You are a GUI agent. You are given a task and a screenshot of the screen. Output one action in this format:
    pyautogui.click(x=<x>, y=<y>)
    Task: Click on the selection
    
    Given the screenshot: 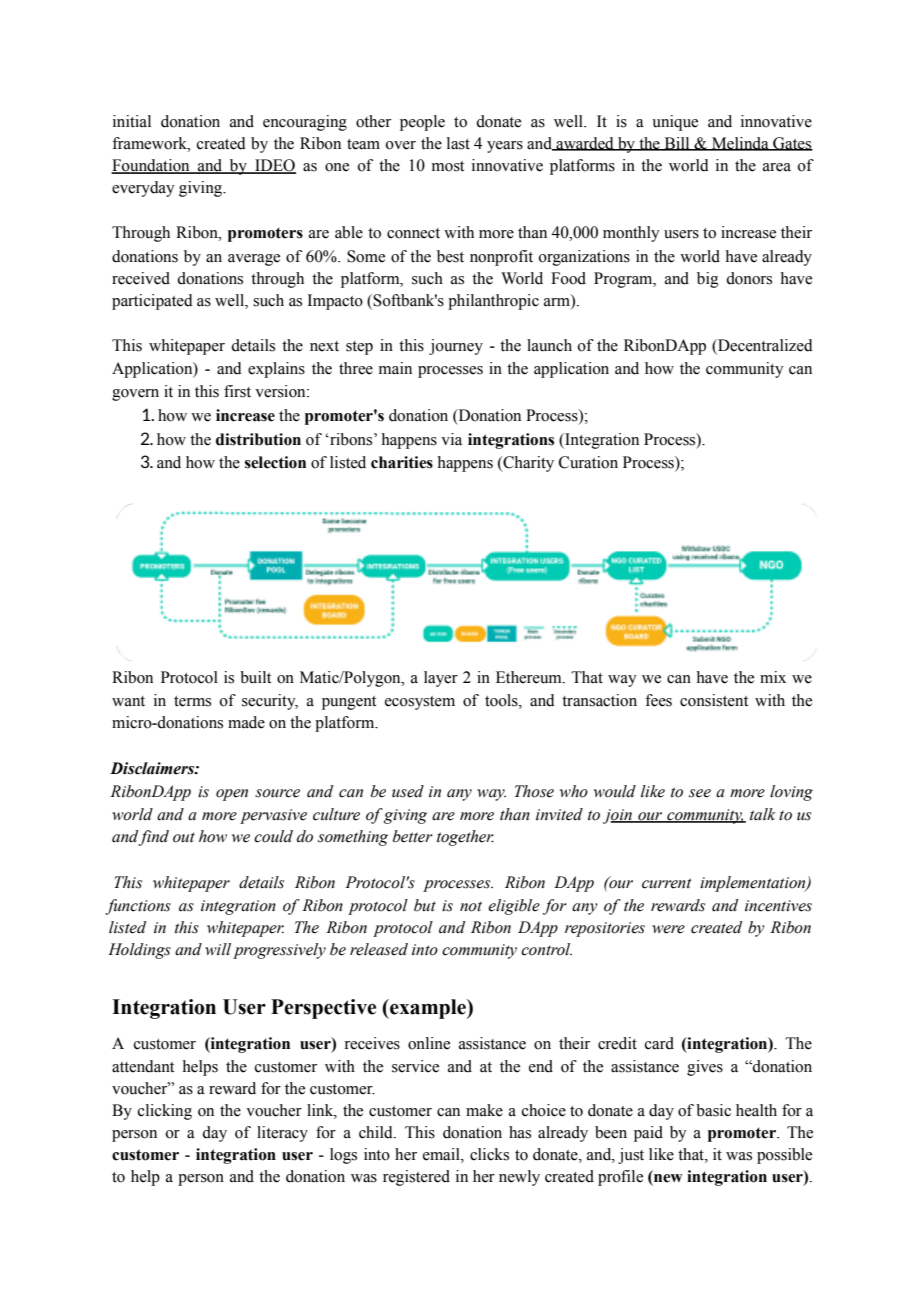 What is the action you would take?
    pyautogui.click(x=275, y=462)
